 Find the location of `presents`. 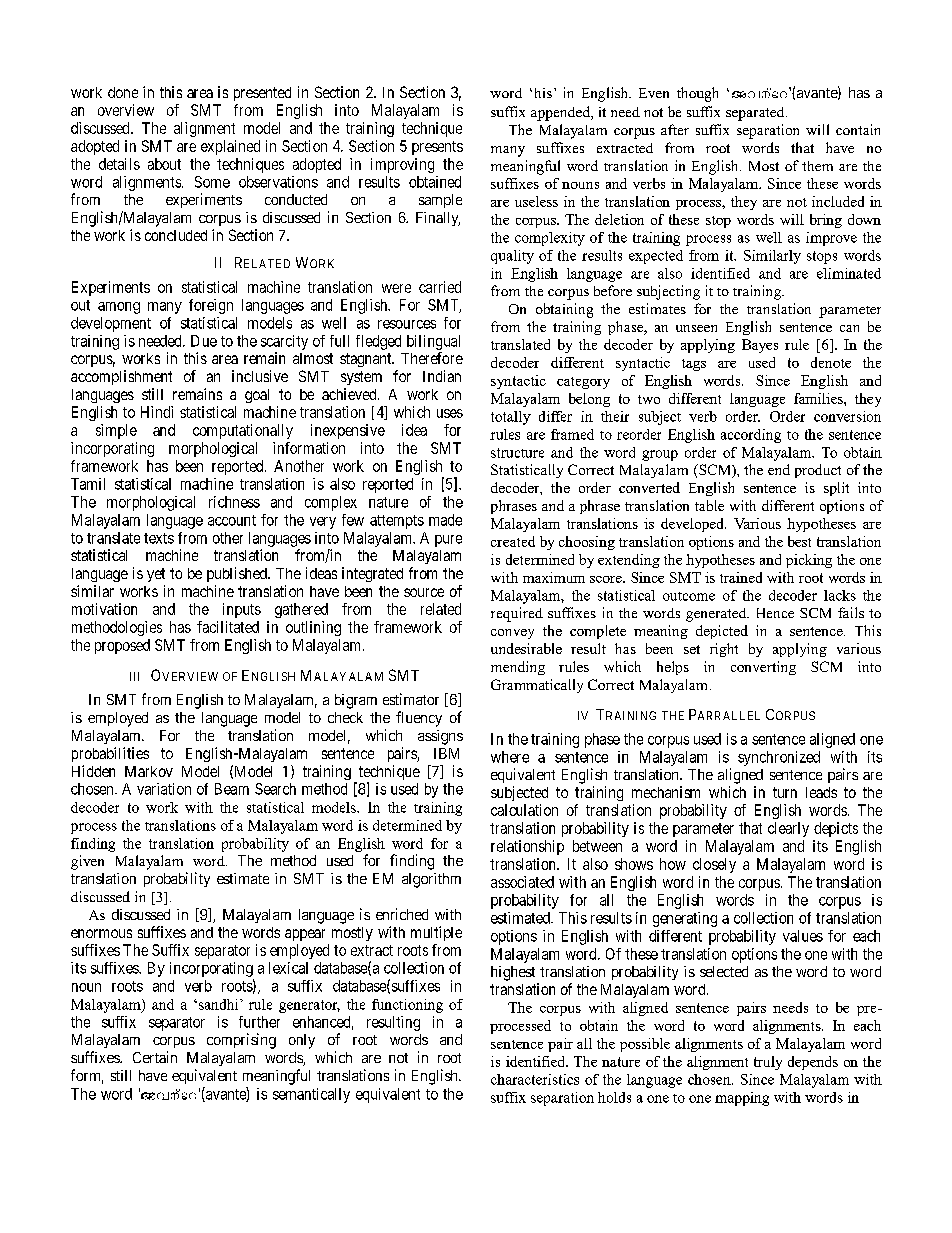

presents is located at coordinates (437, 148).
